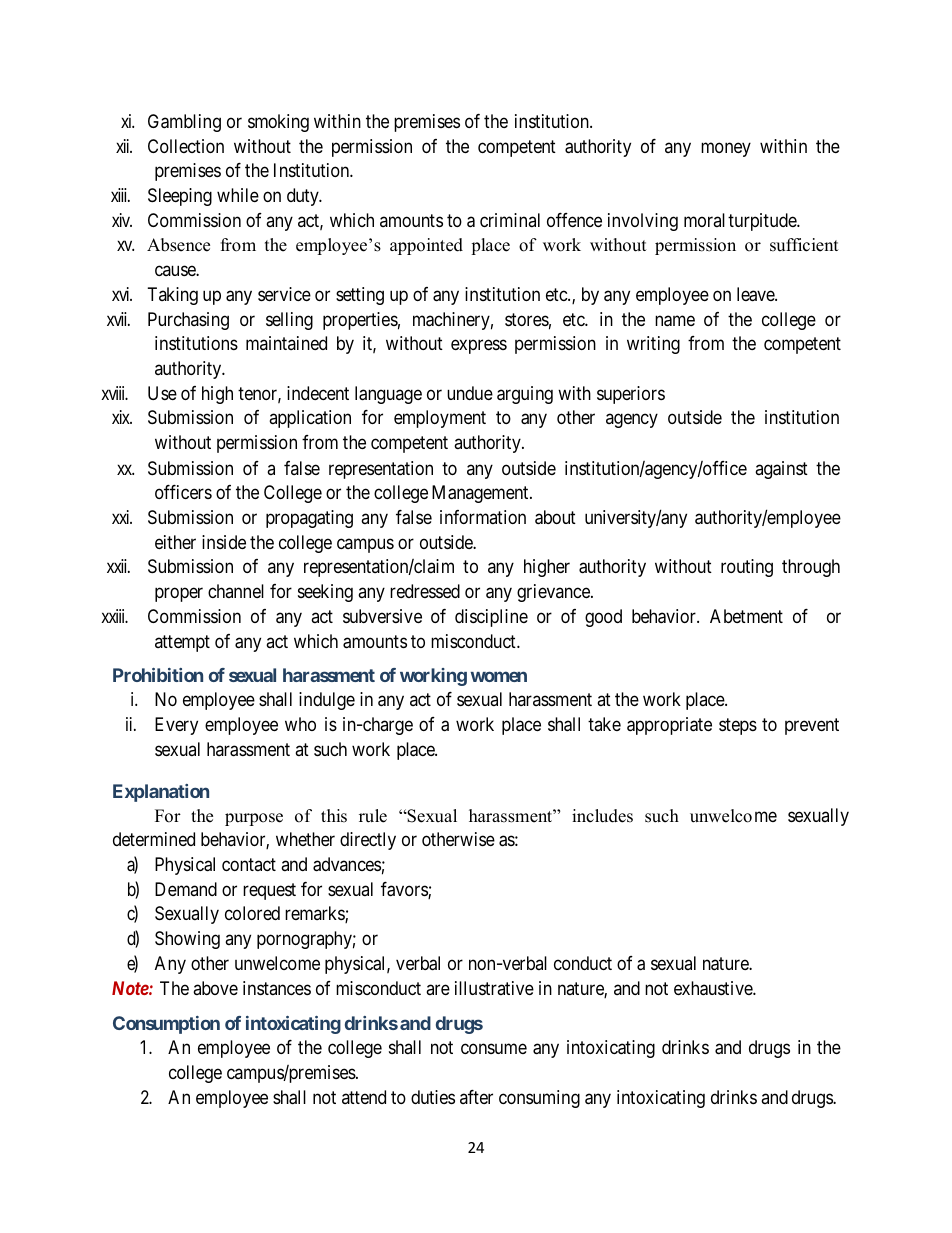 This screenshot has height=1233, width=952. What do you see at coordinates (186, 146) in the screenshot?
I see `Collection` at bounding box center [186, 146].
